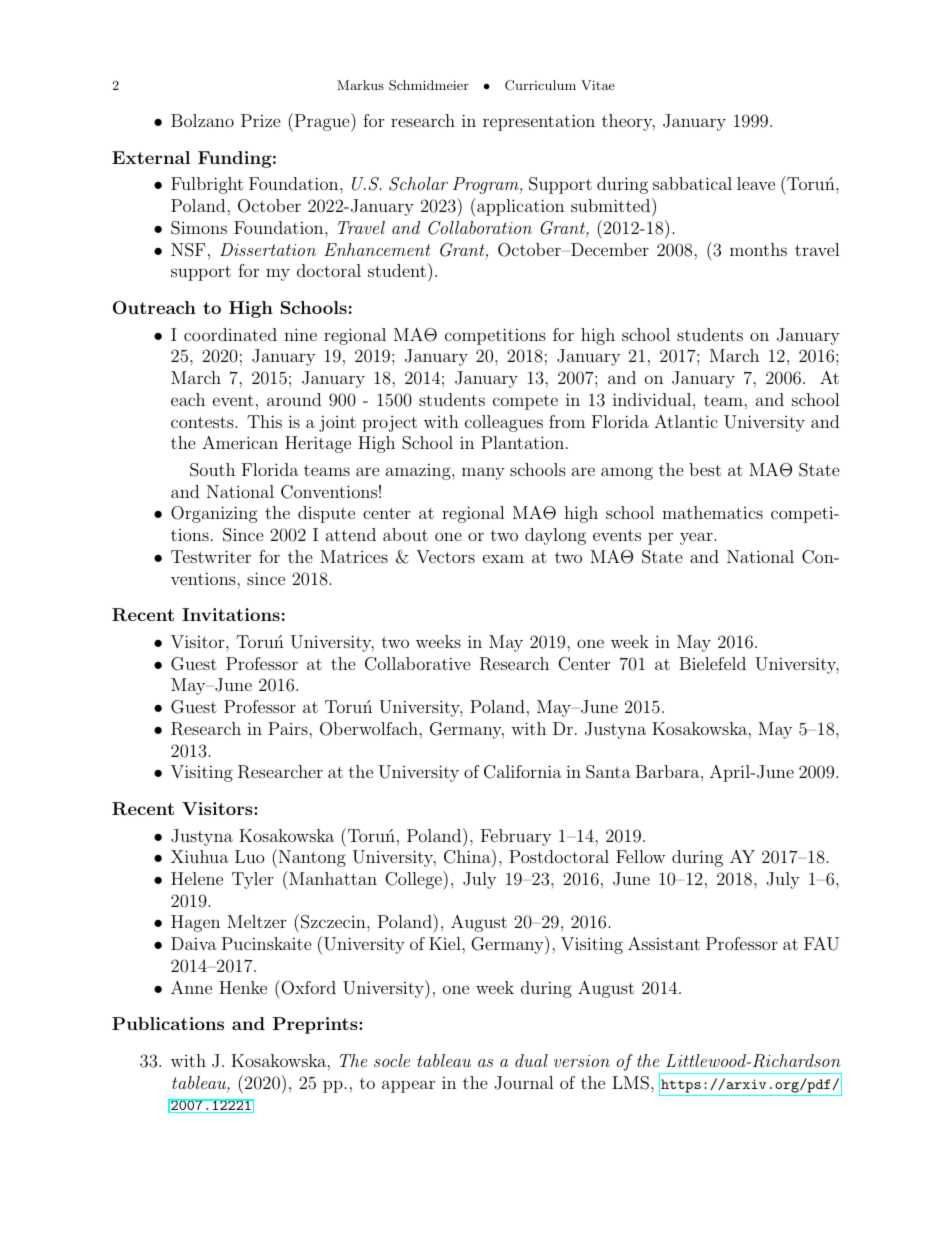 Image resolution: width=952 pixels, height=1233 pixels. I want to click on Prize, so click(261, 120).
